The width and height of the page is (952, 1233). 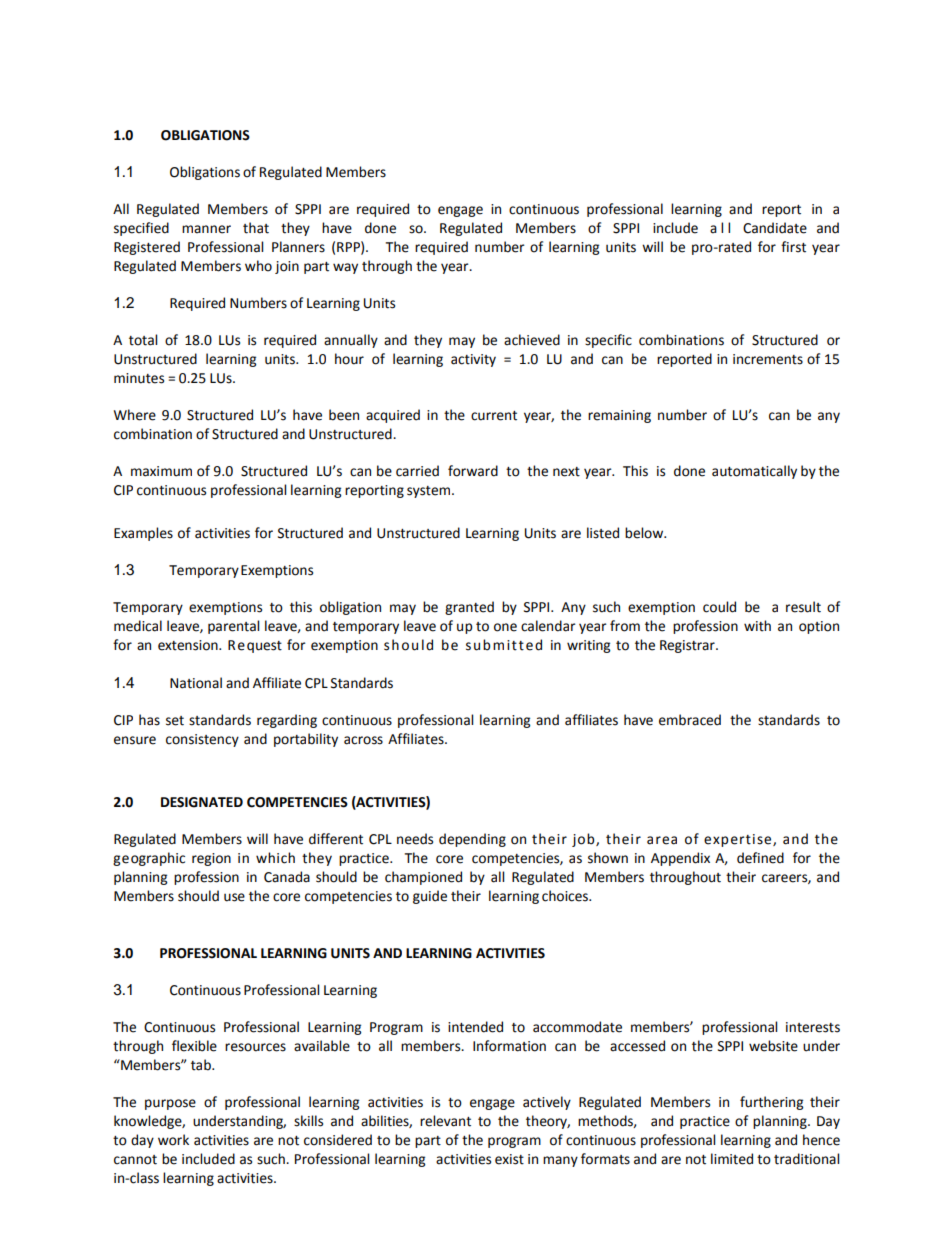 I want to click on use, so click(x=234, y=897).
